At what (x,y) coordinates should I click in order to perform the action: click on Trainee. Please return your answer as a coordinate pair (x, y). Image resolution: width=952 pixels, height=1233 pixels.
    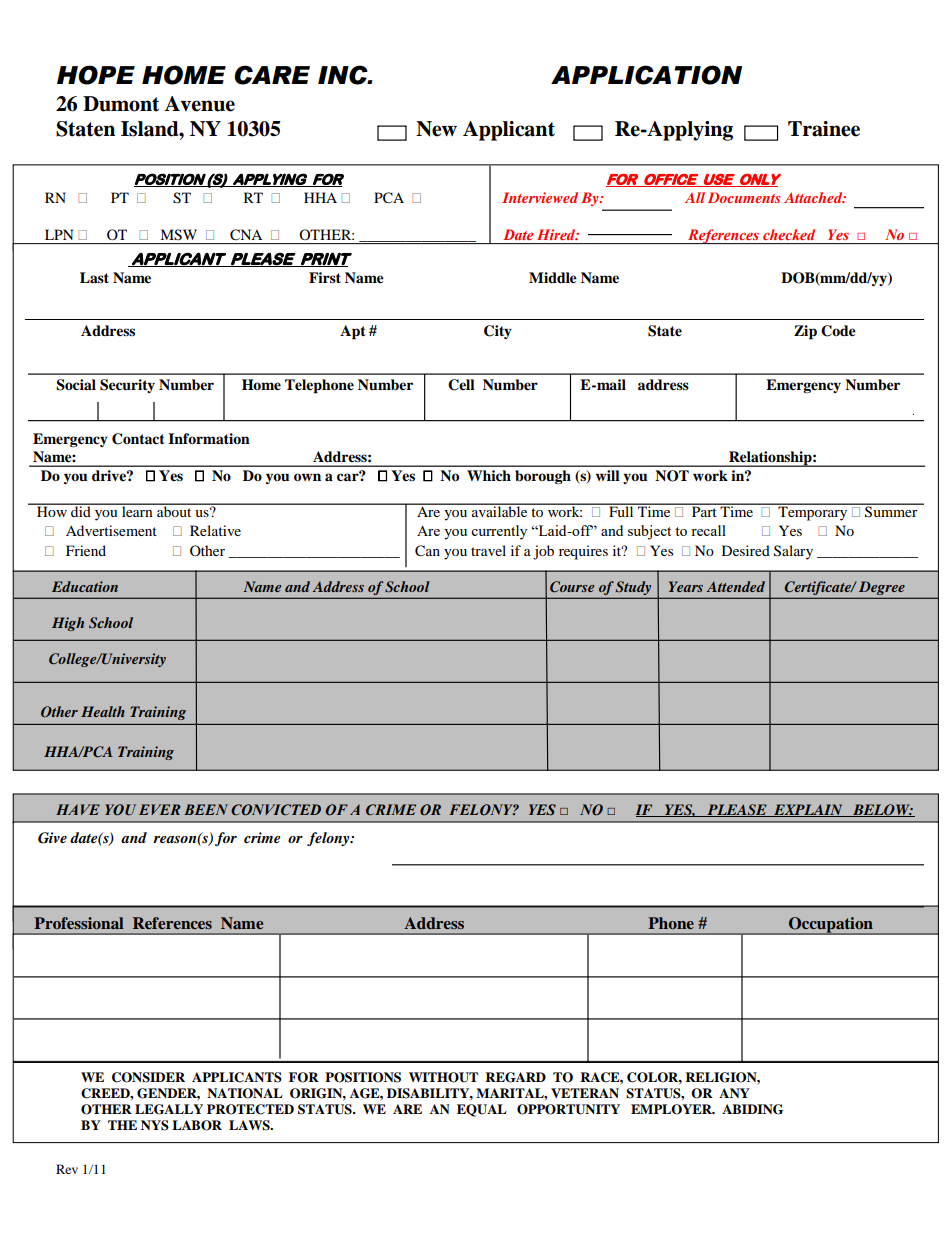
    Looking at the image, I should click on (824, 129).
